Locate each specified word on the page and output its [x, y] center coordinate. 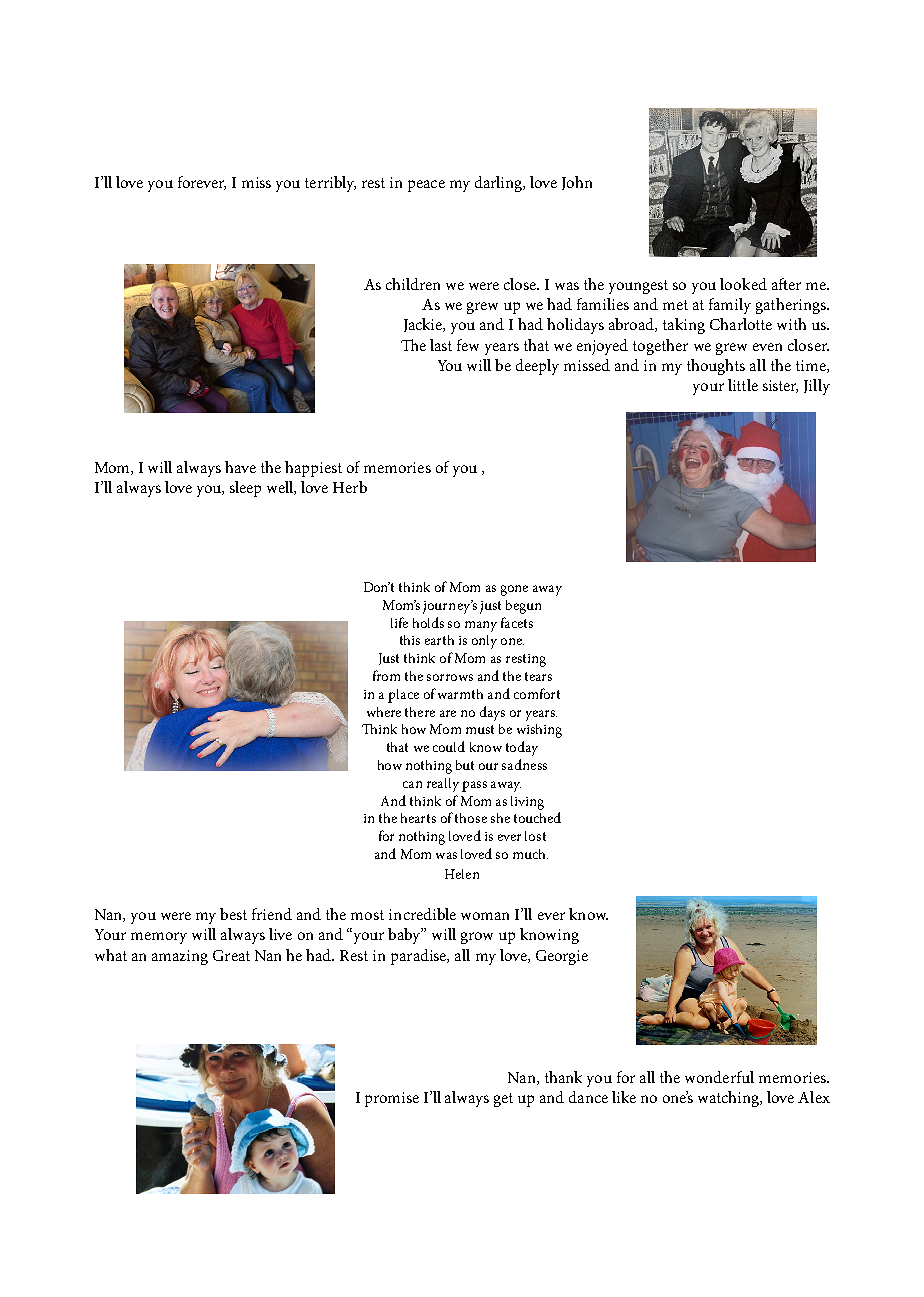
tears [538, 676]
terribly [330, 184]
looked [743, 284]
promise [392, 1099]
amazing [180, 957]
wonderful [719, 1077]
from [386, 675]
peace [426, 186]
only [484, 642]
